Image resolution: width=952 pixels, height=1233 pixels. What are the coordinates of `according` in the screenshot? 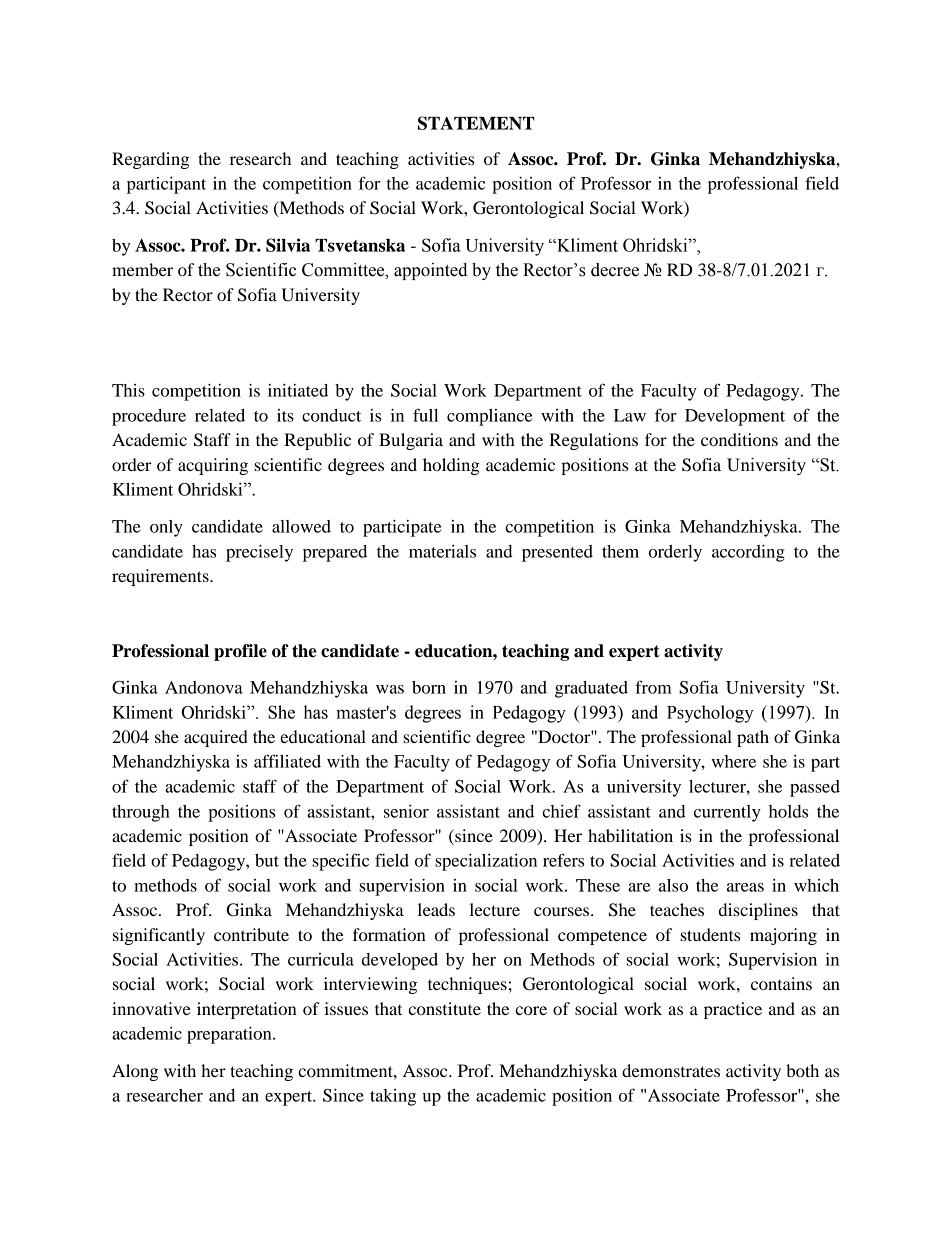 It's located at (748, 553).
